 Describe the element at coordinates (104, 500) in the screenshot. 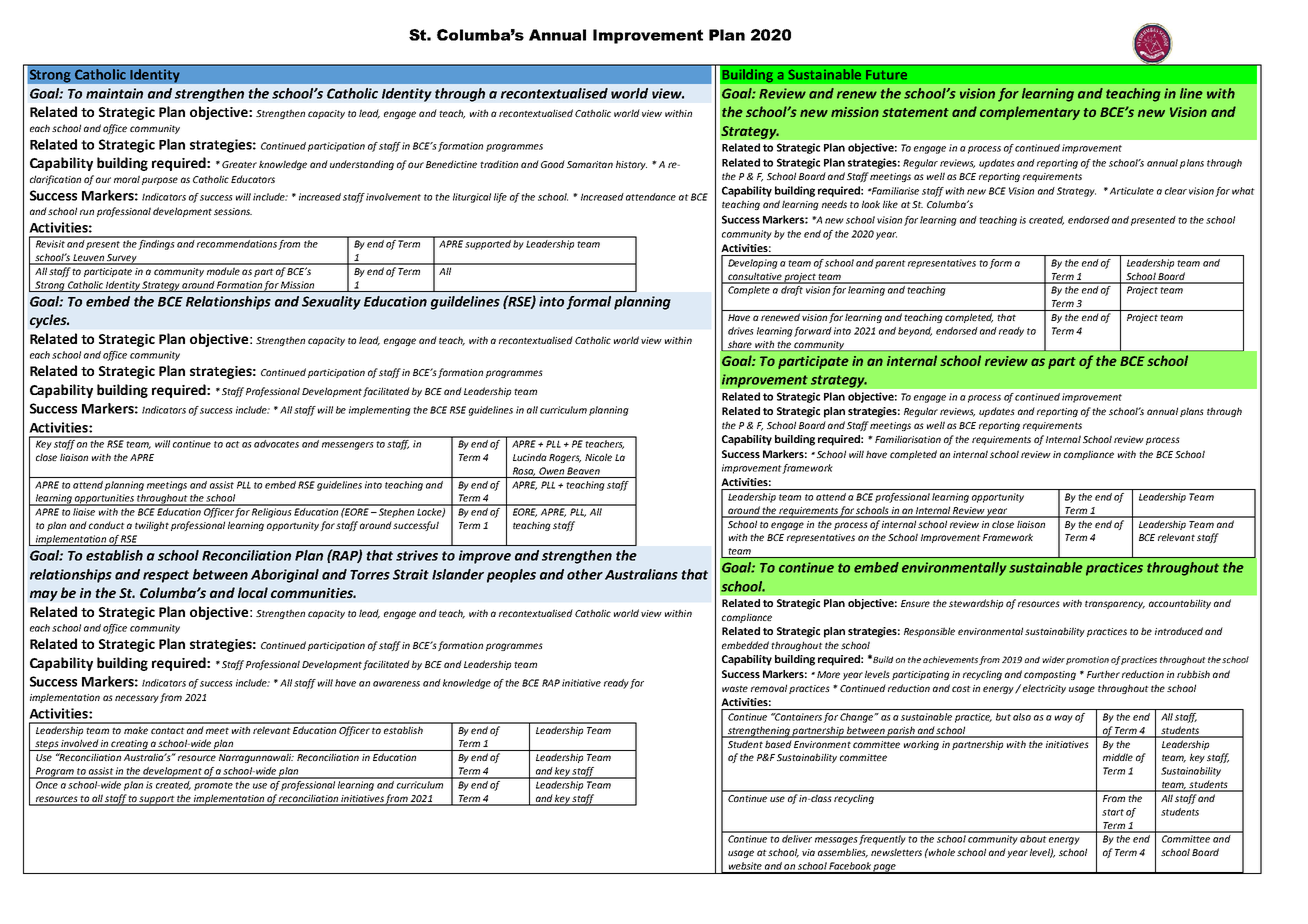

I see `opportunities` at that location.
